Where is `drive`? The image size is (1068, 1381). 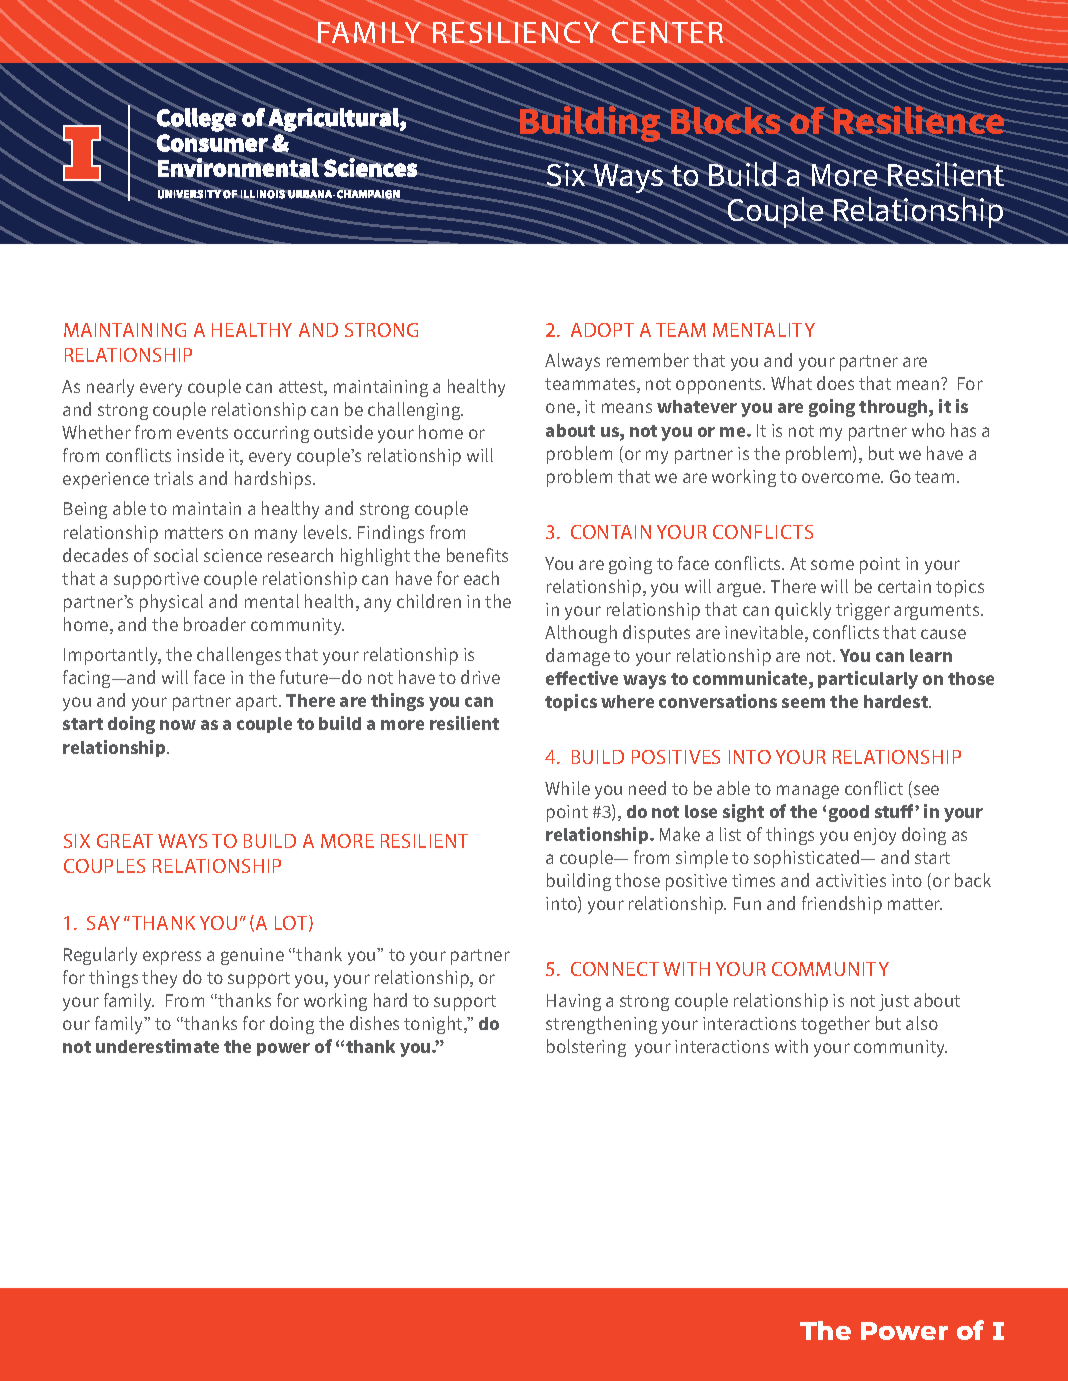
drive is located at coordinates (480, 677).
